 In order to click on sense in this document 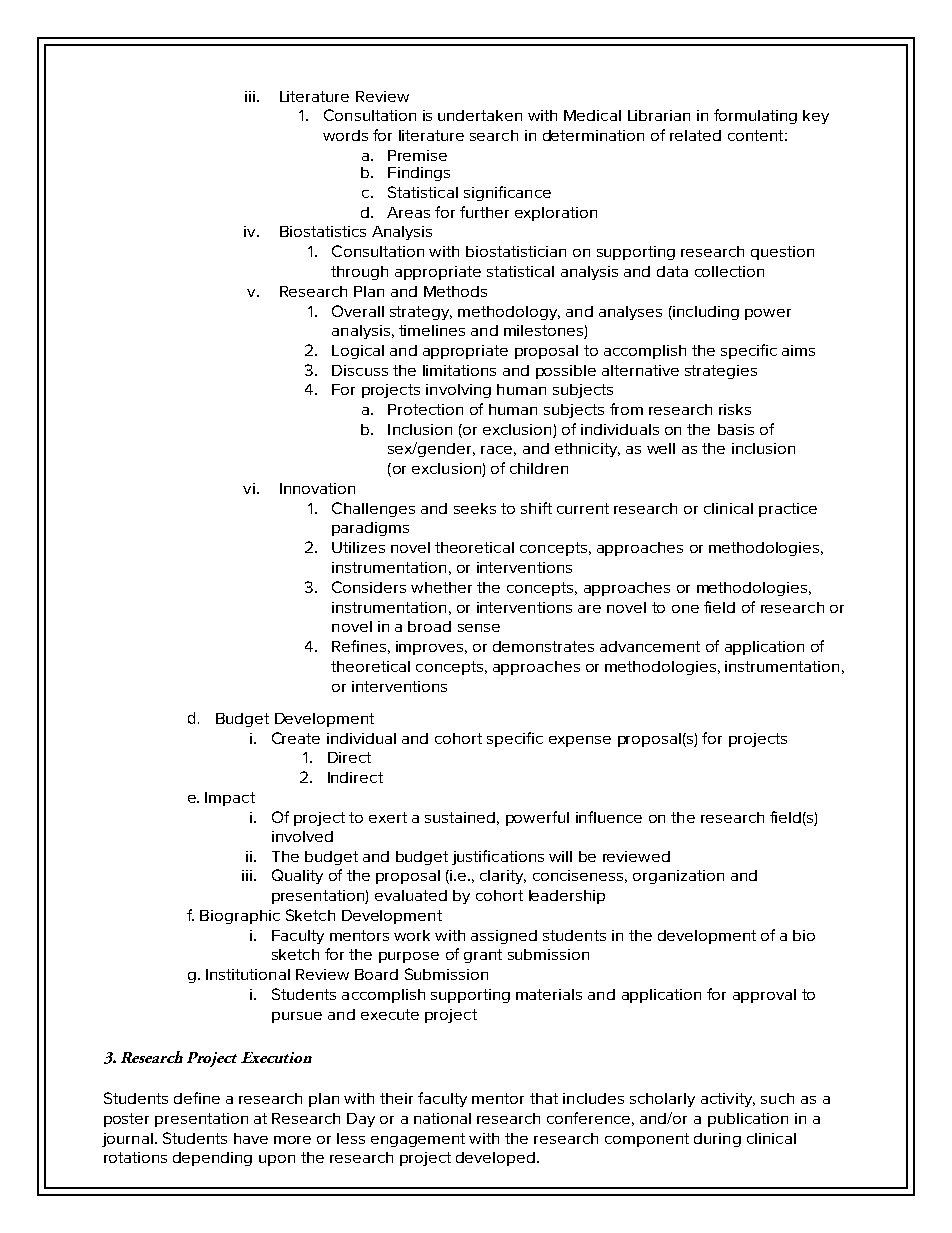, I will do `click(479, 628)`.
